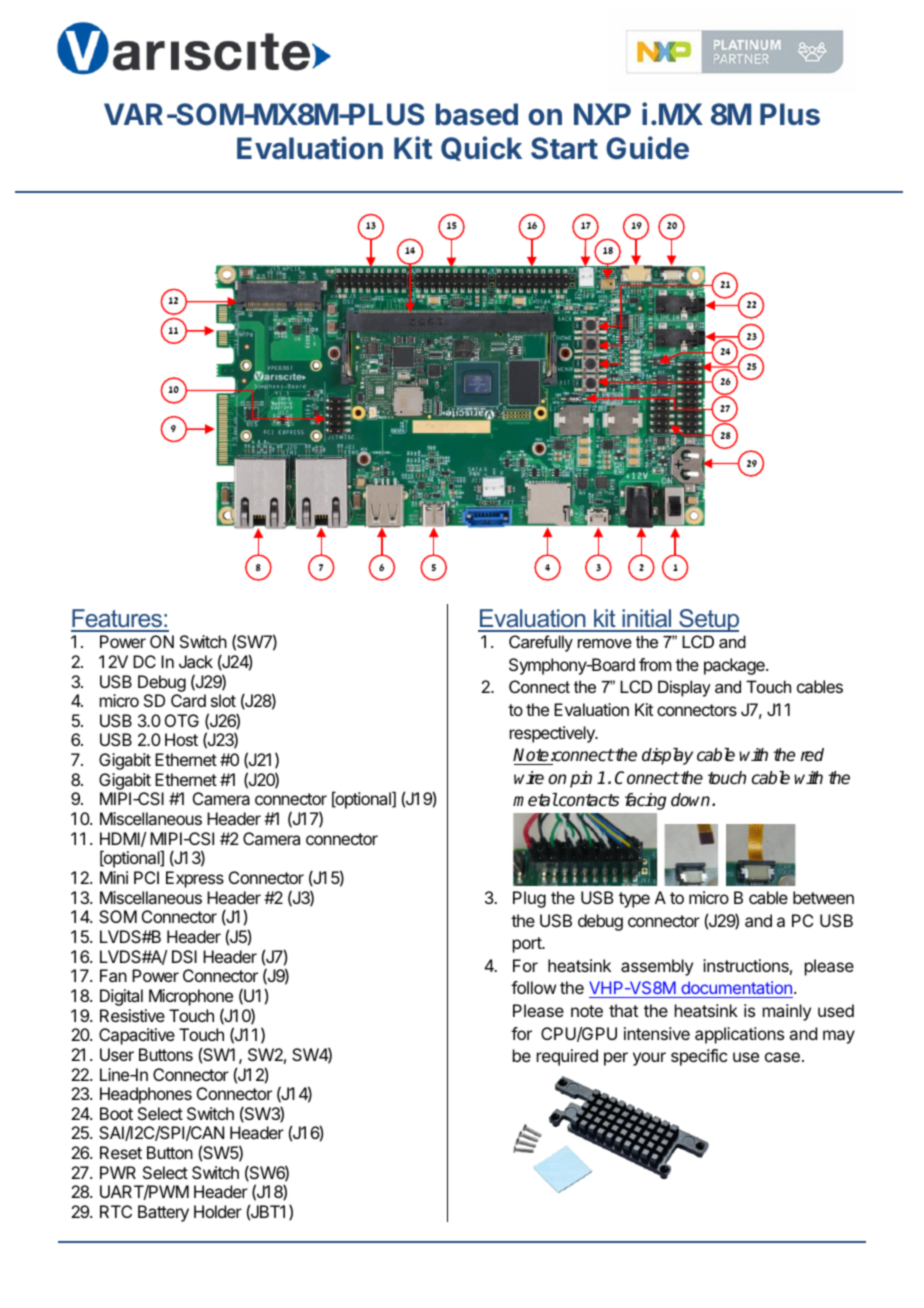 Image resolution: width=924 pixels, height=1308 pixels. Describe the element at coordinates (196, 661) in the screenshot. I see `Jack` at that location.
